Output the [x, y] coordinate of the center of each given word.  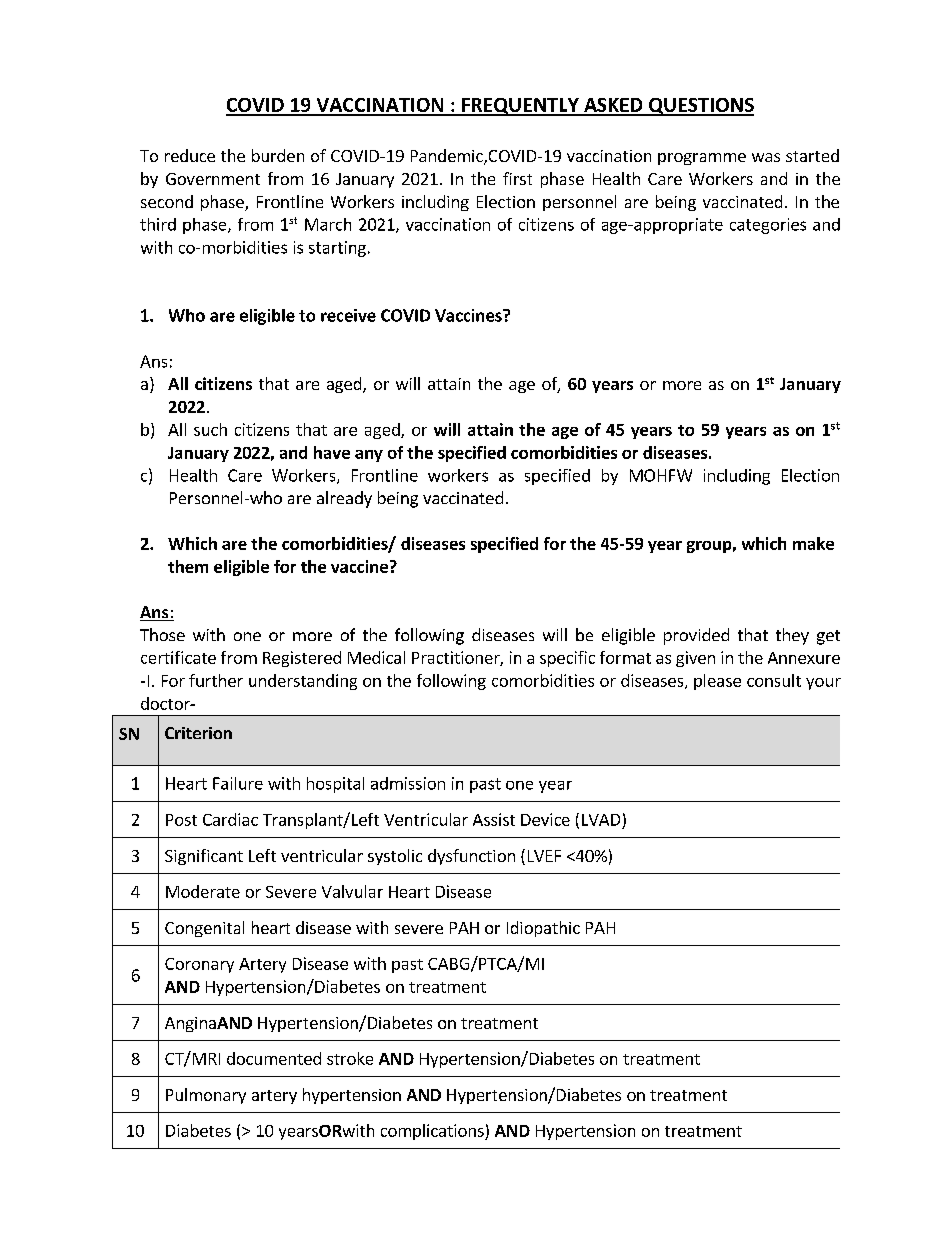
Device [545, 819]
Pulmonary [206, 1096]
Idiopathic [543, 929]
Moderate [203, 891]
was [766, 157]
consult [774, 680]
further [216, 680]
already [344, 499]
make [813, 543]
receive [348, 315]
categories [768, 226]
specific [567, 659]
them [188, 566]
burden [278, 155]
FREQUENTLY [520, 107]
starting [337, 249]
